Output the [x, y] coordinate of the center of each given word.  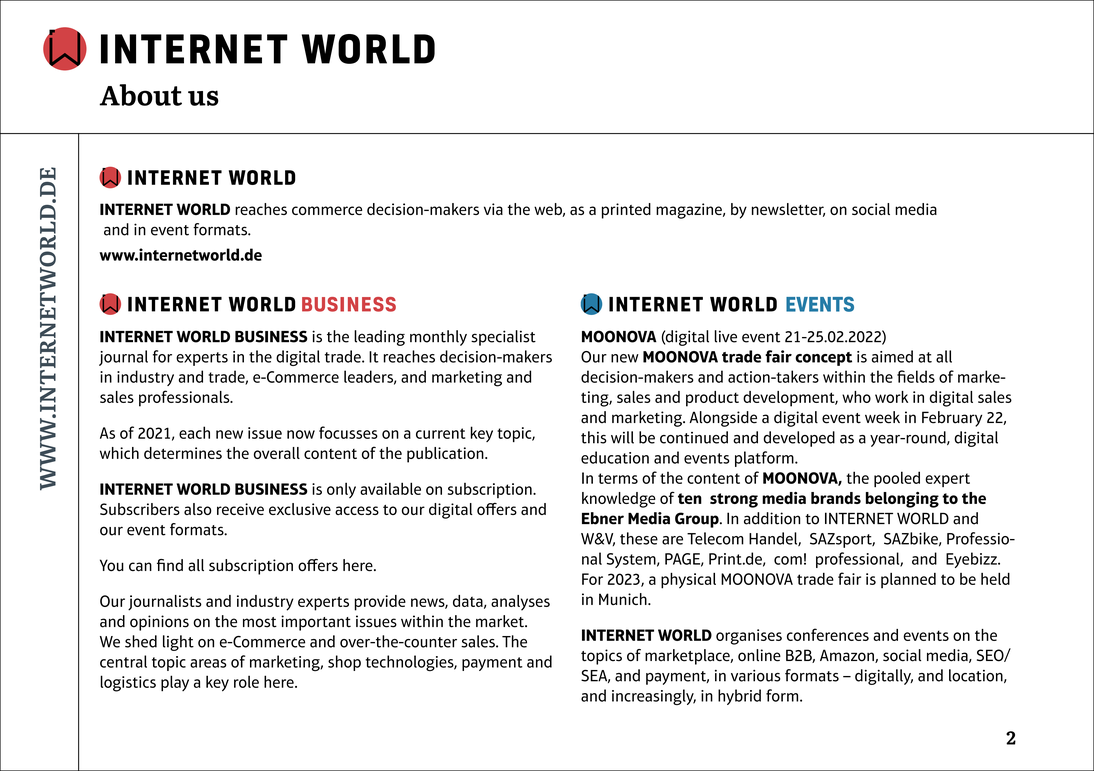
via [493, 209]
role [246, 681]
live [725, 336]
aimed [892, 356]
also [198, 509]
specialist [503, 338]
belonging [902, 500]
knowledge [619, 500]
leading [379, 338]
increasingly [654, 697]
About [140, 95]
